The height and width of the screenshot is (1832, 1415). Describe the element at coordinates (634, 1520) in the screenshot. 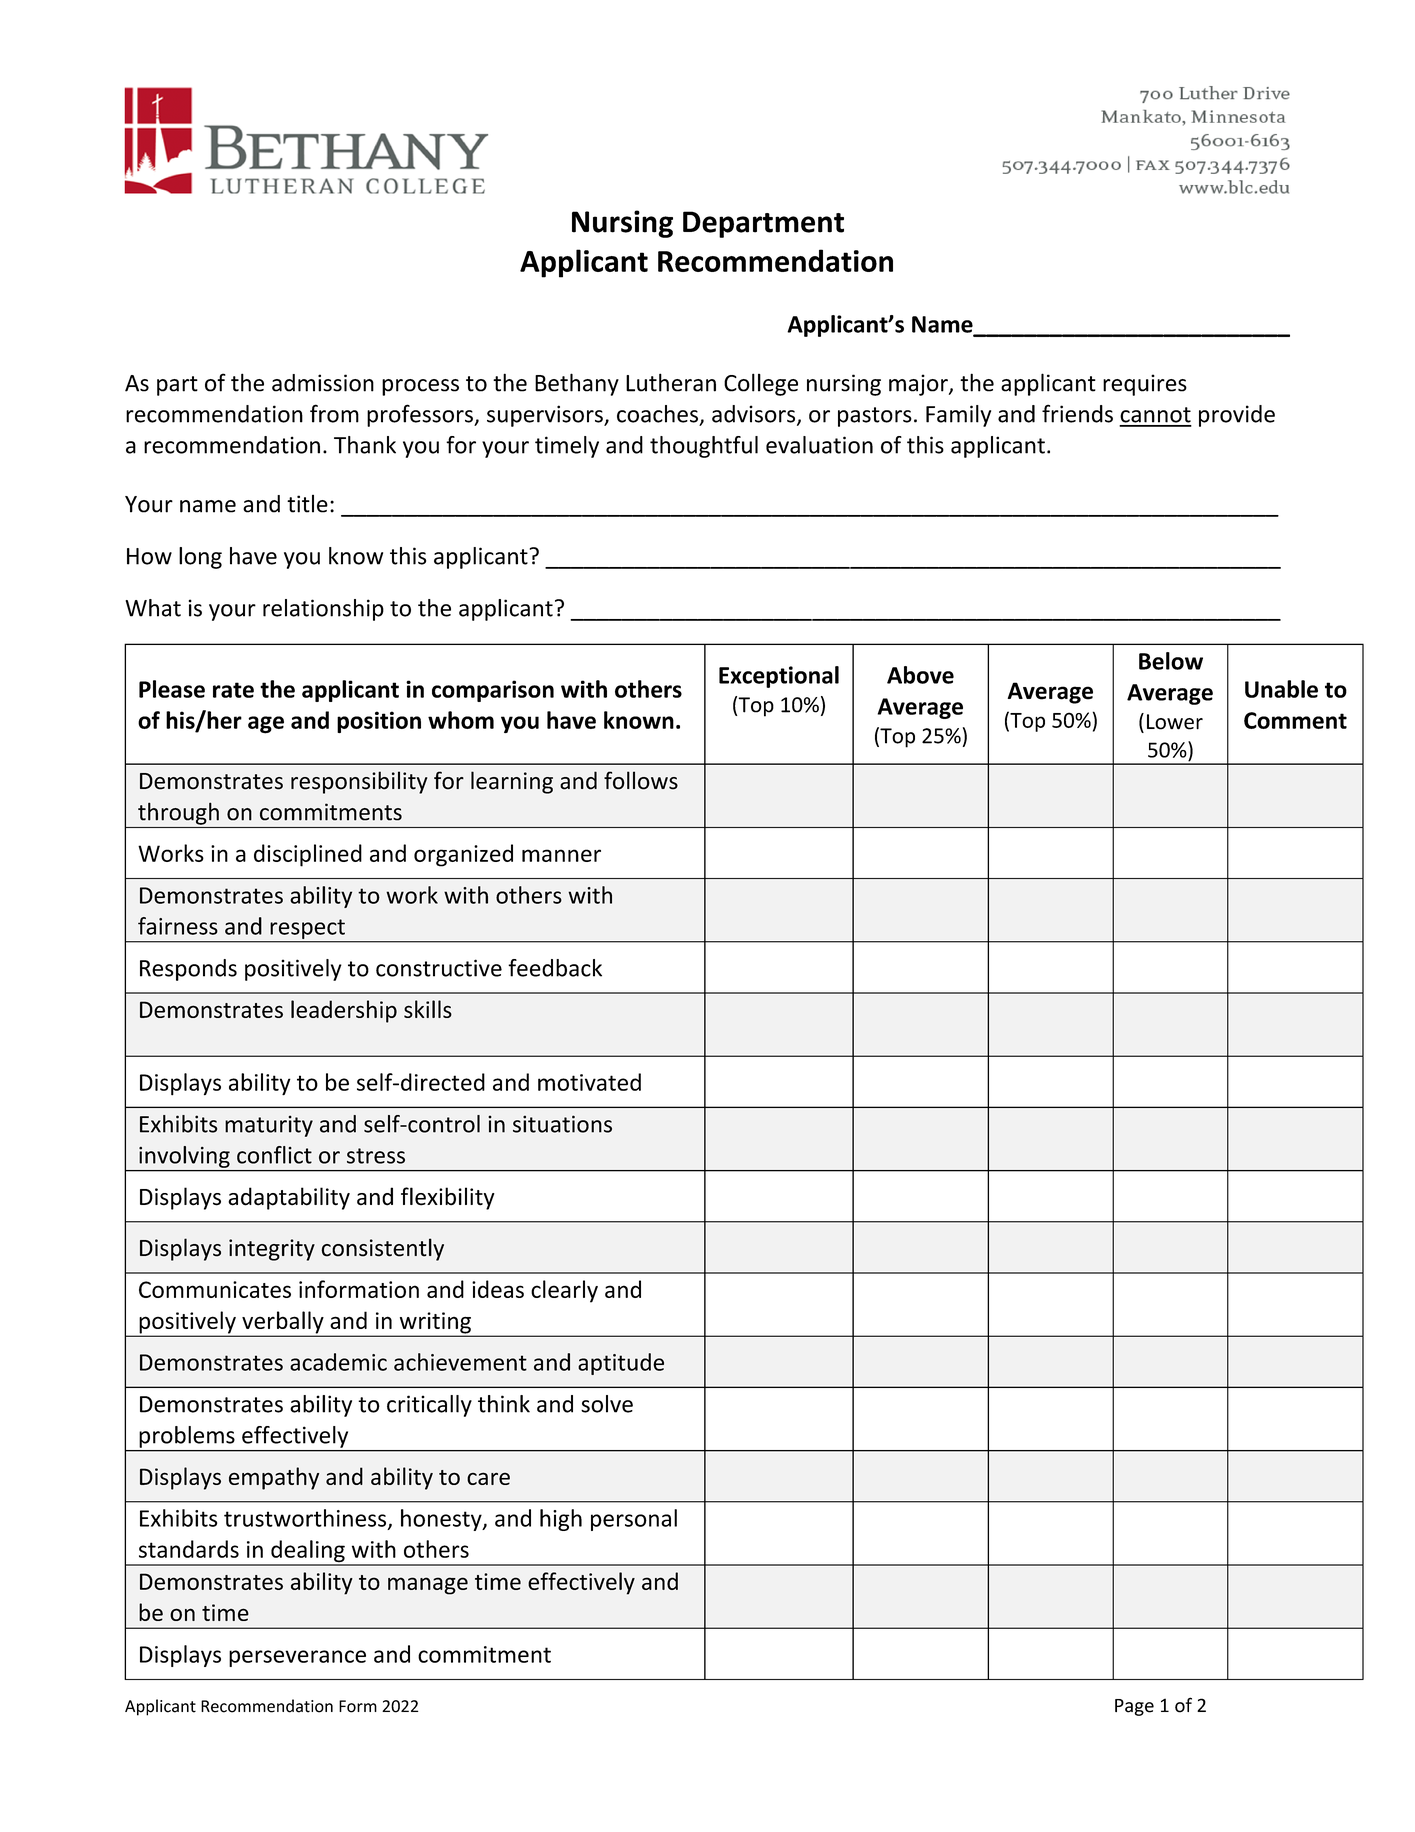

I see `personal` at that location.
